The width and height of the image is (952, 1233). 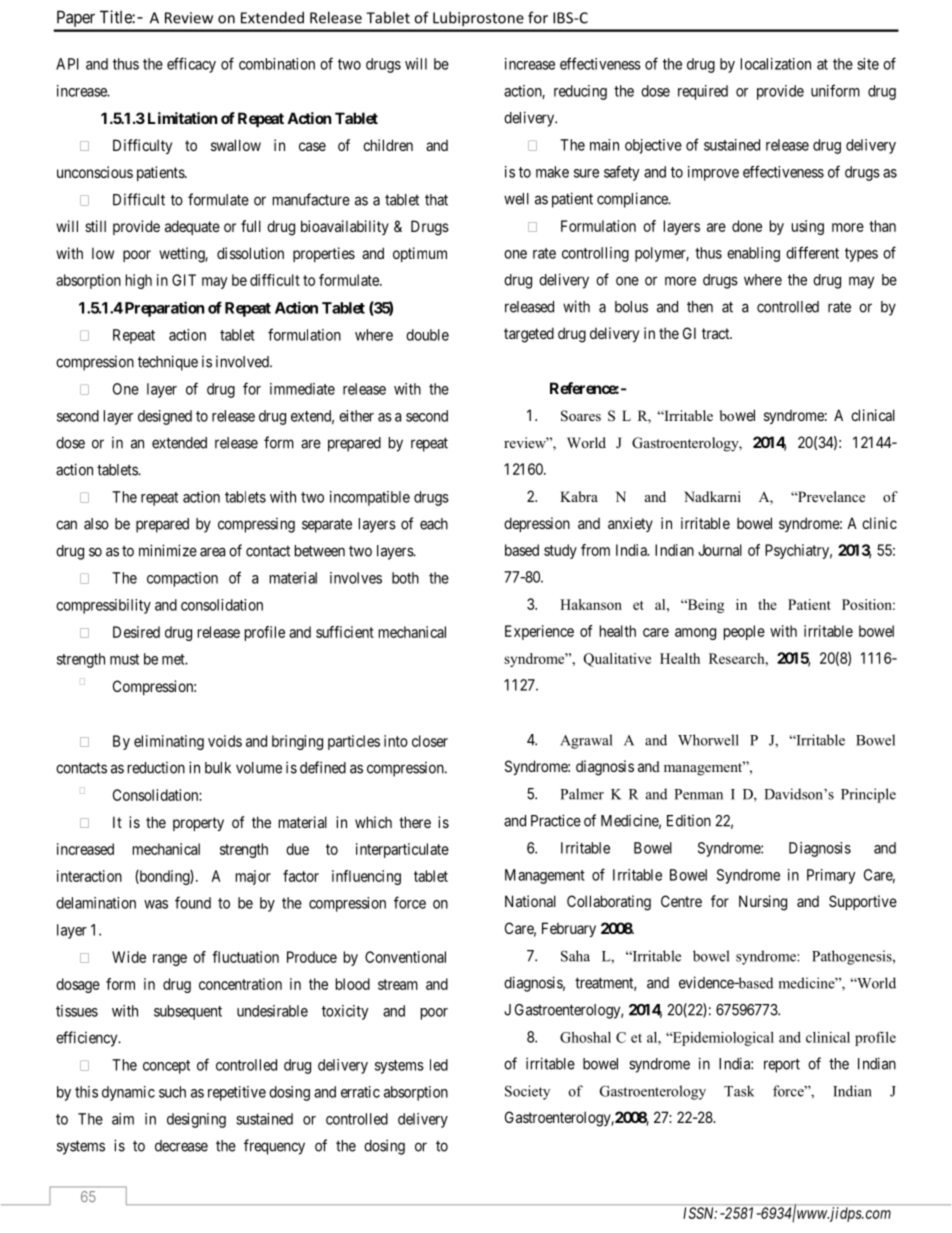 I want to click on designing, so click(x=196, y=1120).
